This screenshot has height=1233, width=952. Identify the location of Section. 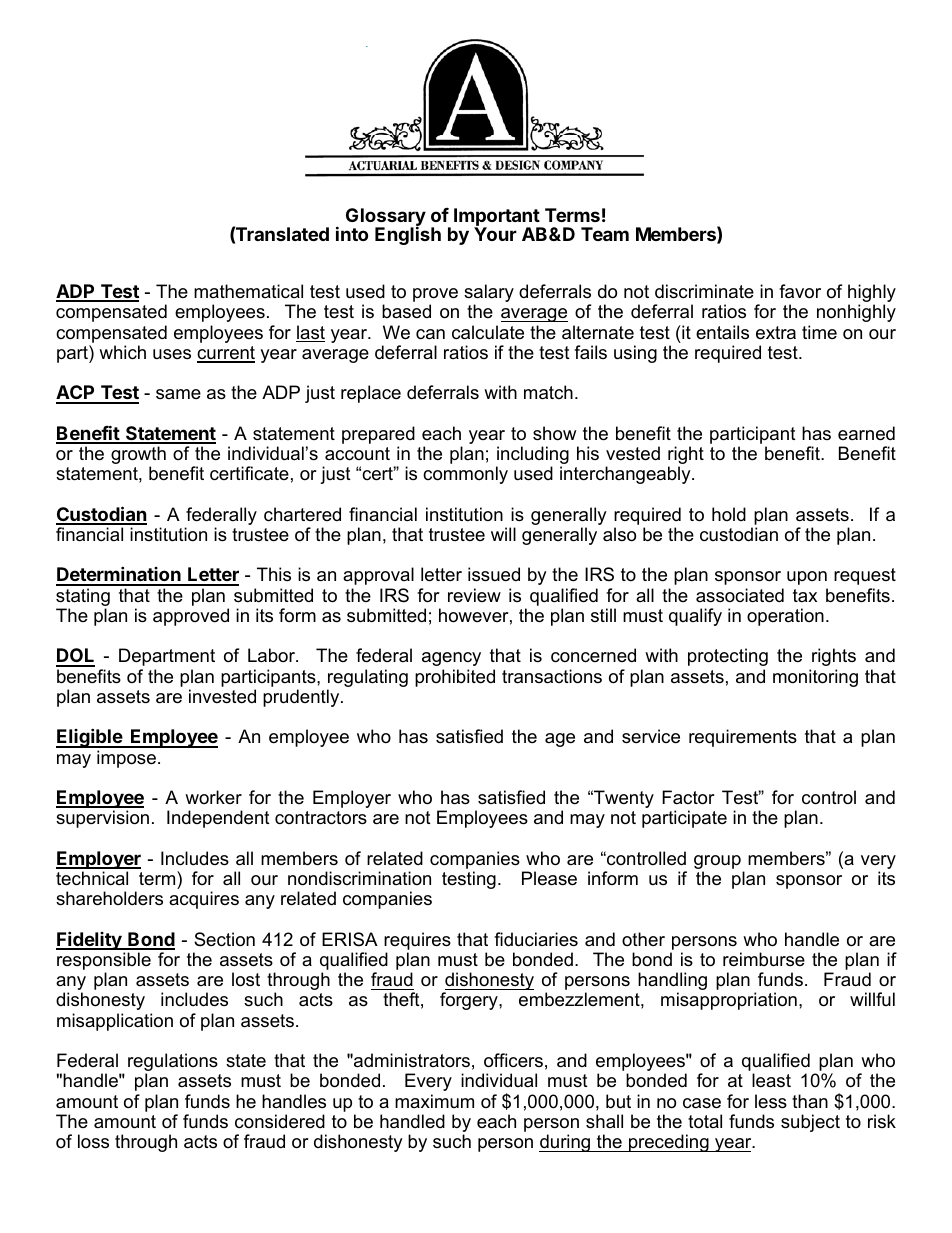
(224, 939).
